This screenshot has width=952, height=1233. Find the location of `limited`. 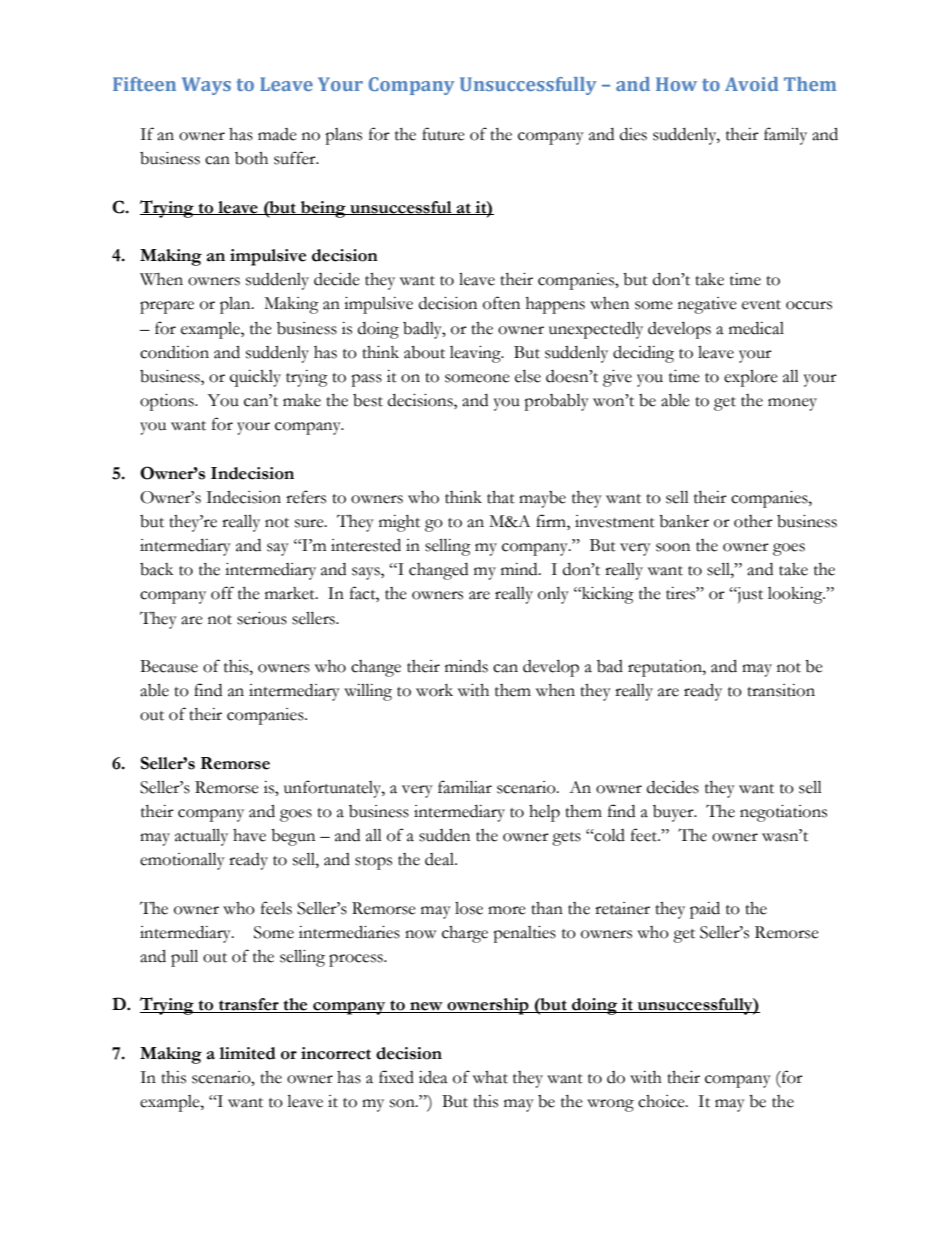

limited is located at coordinates (248, 1053).
